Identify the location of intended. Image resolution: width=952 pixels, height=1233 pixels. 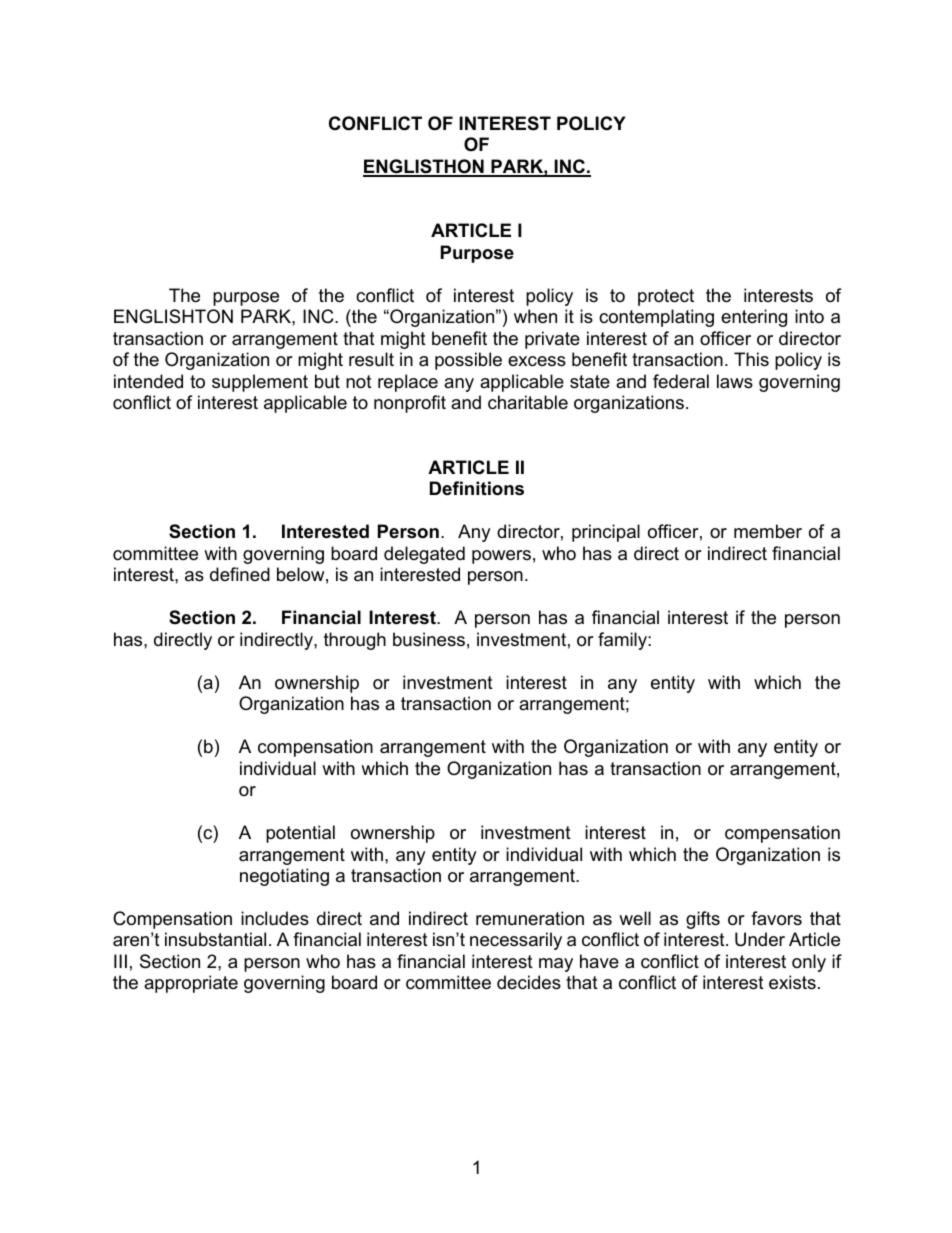
(148, 381).
